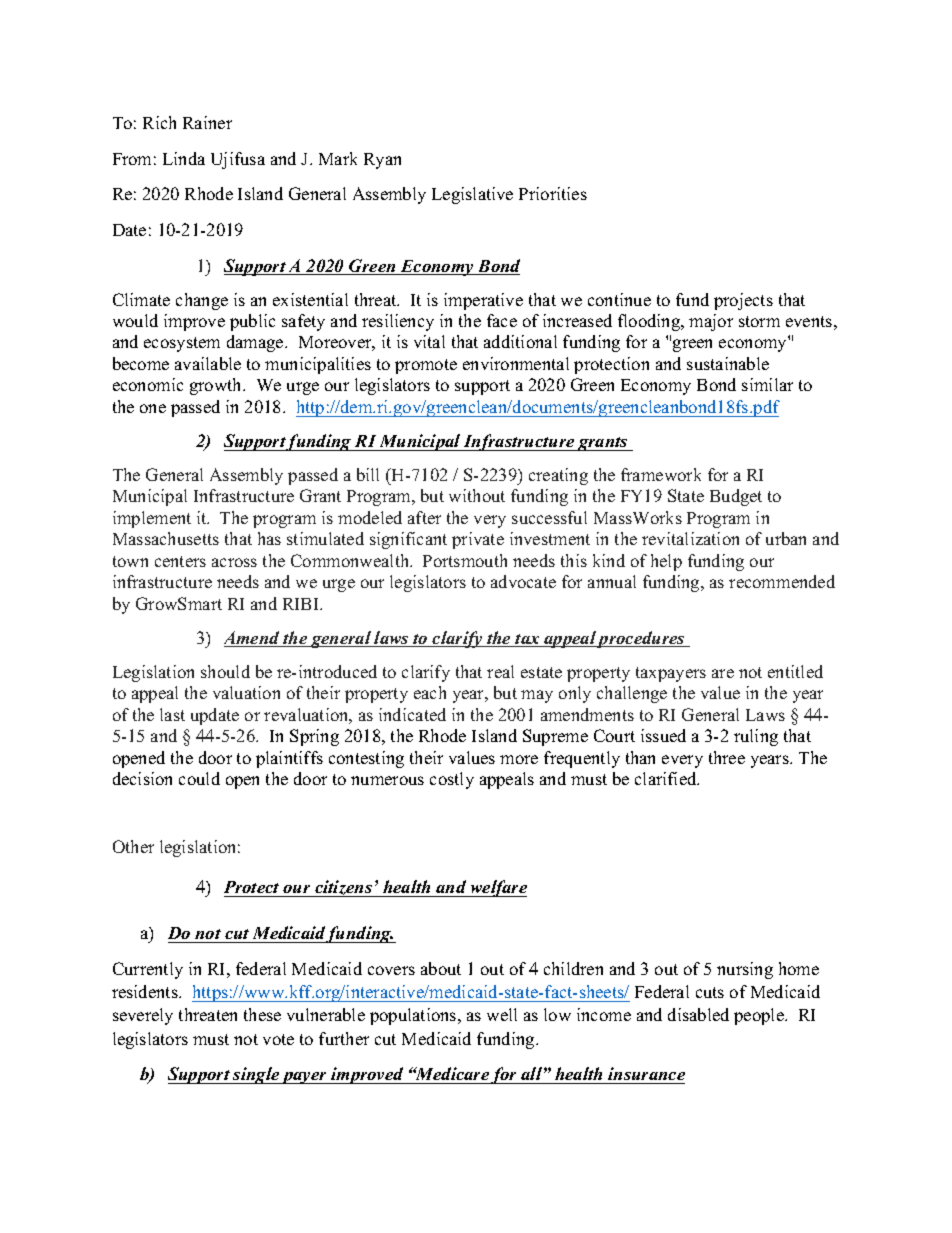  Describe the element at coordinates (760, 1016) in the document. I see `people` at that location.
